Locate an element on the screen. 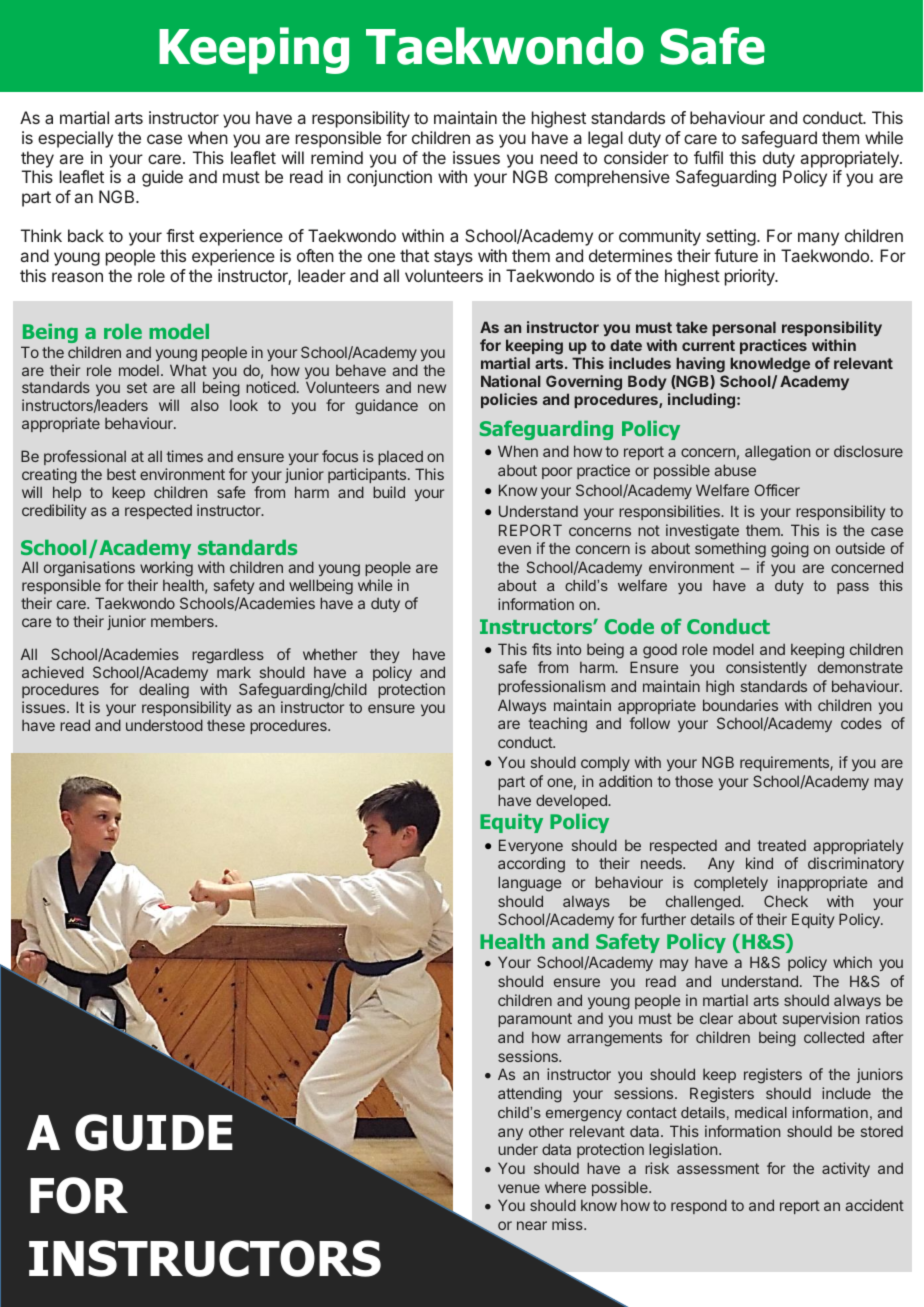  especially is located at coordinates (75, 139).
